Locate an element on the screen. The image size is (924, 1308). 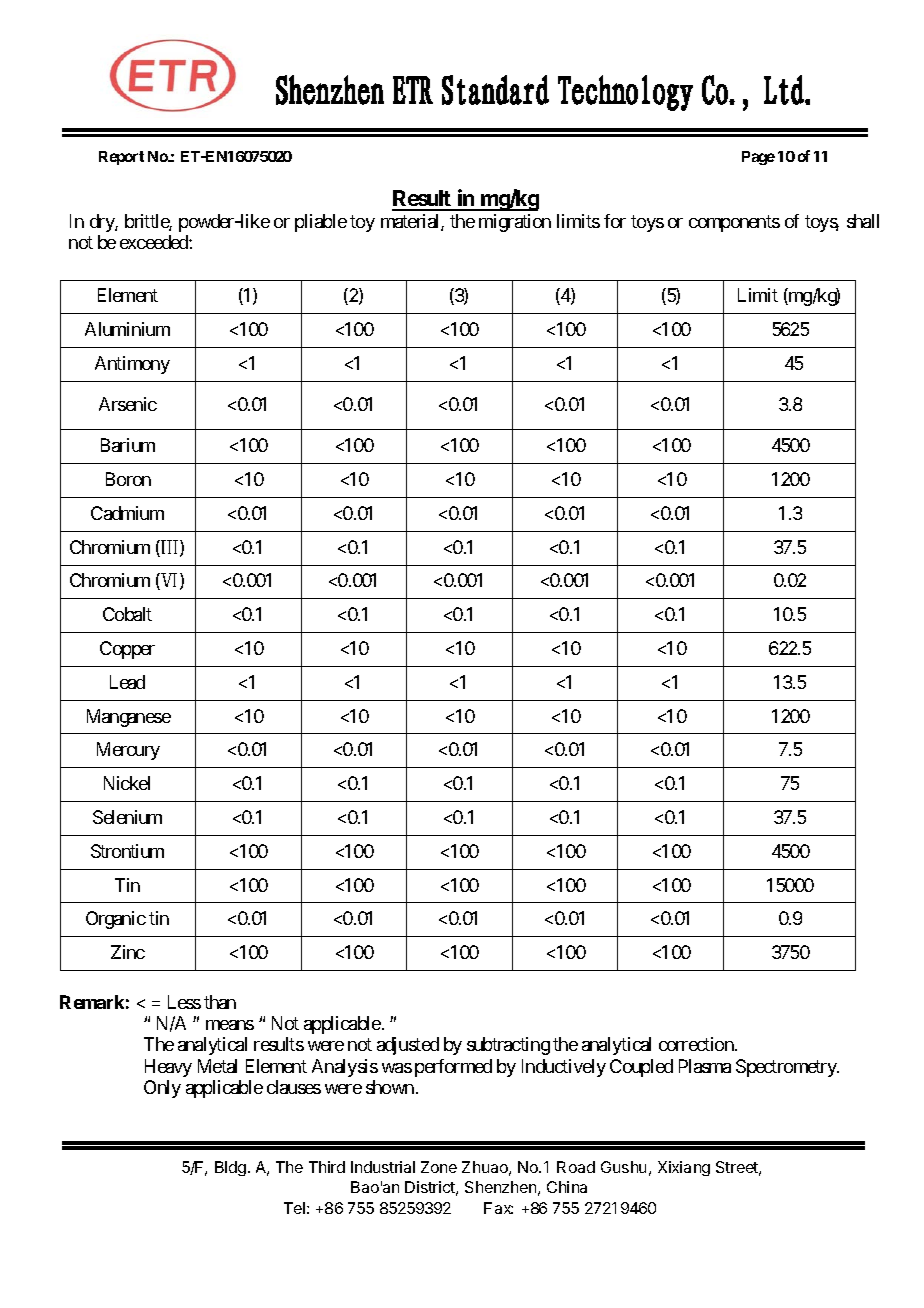
Standard is located at coordinates (495, 90).
